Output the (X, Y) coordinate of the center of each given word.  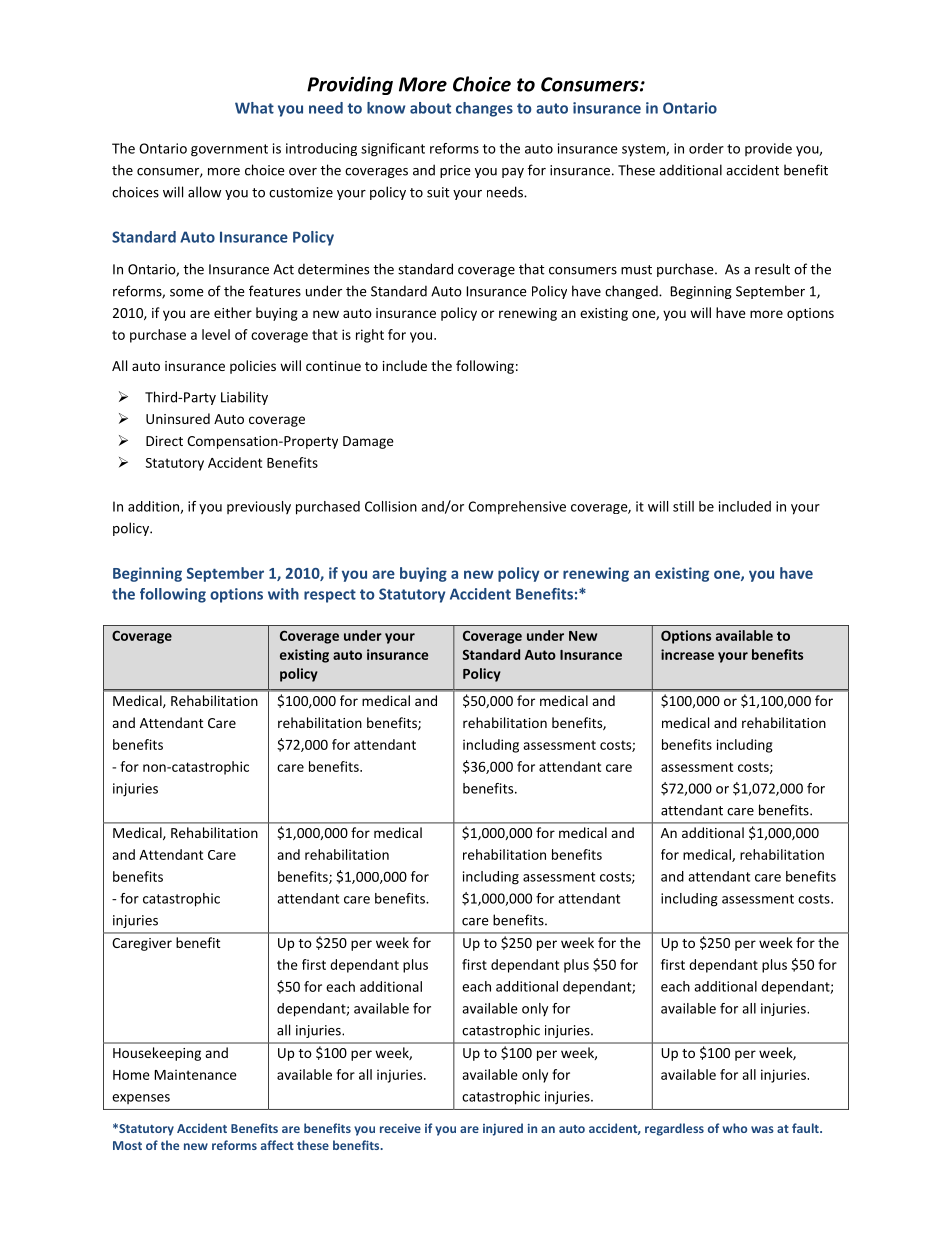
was (762, 1129)
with (283, 594)
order (706, 148)
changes (484, 109)
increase (687, 654)
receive (400, 1128)
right (370, 336)
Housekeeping (157, 1054)
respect (330, 596)
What (254, 108)
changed (632, 292)
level (216, 334)
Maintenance (196, 1074)
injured (503, 1129)
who (734, 1128)
